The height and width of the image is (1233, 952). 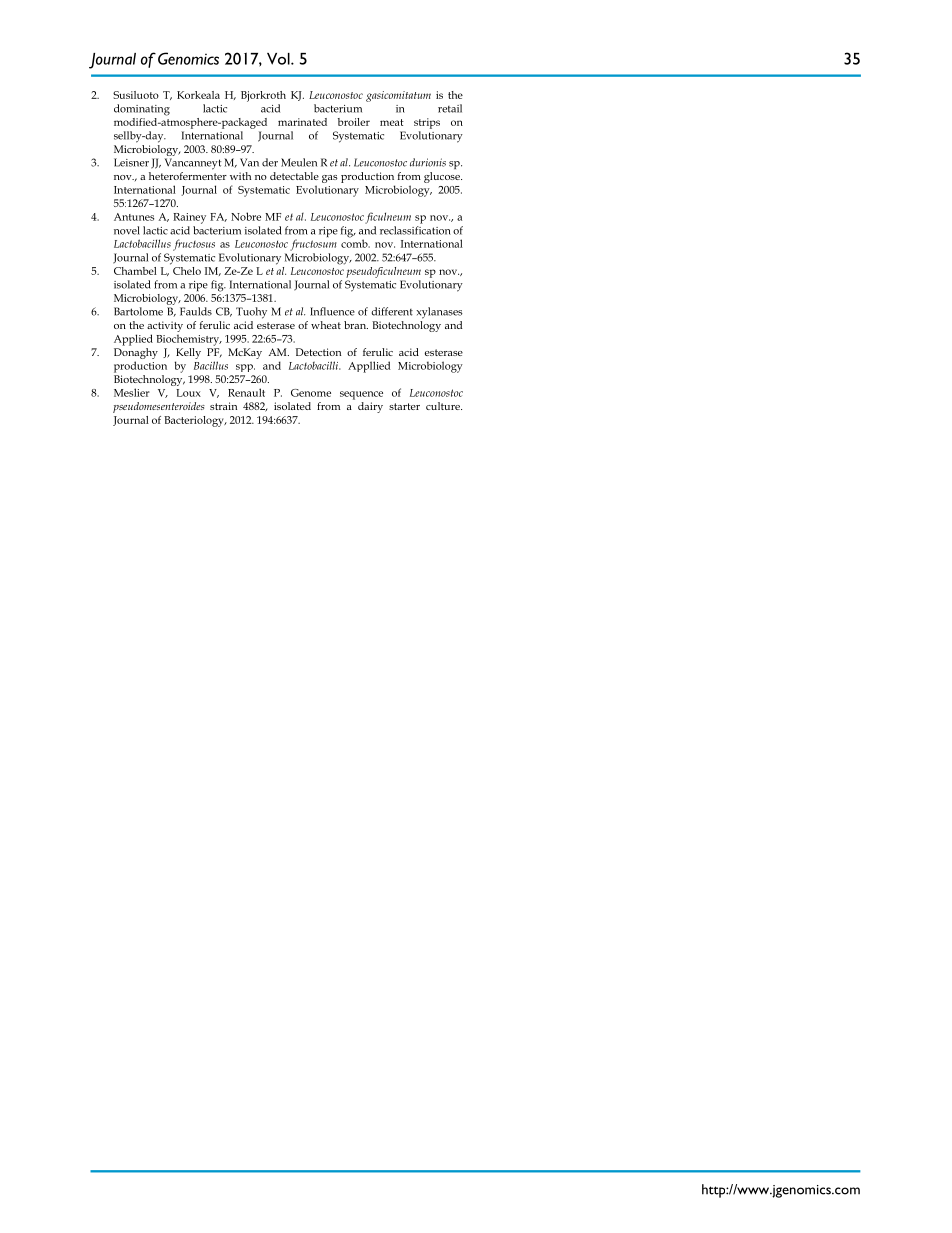 What do you see at coordinates (127, 230) in the image?
I see `novel` at bounding box center [127, 230].
